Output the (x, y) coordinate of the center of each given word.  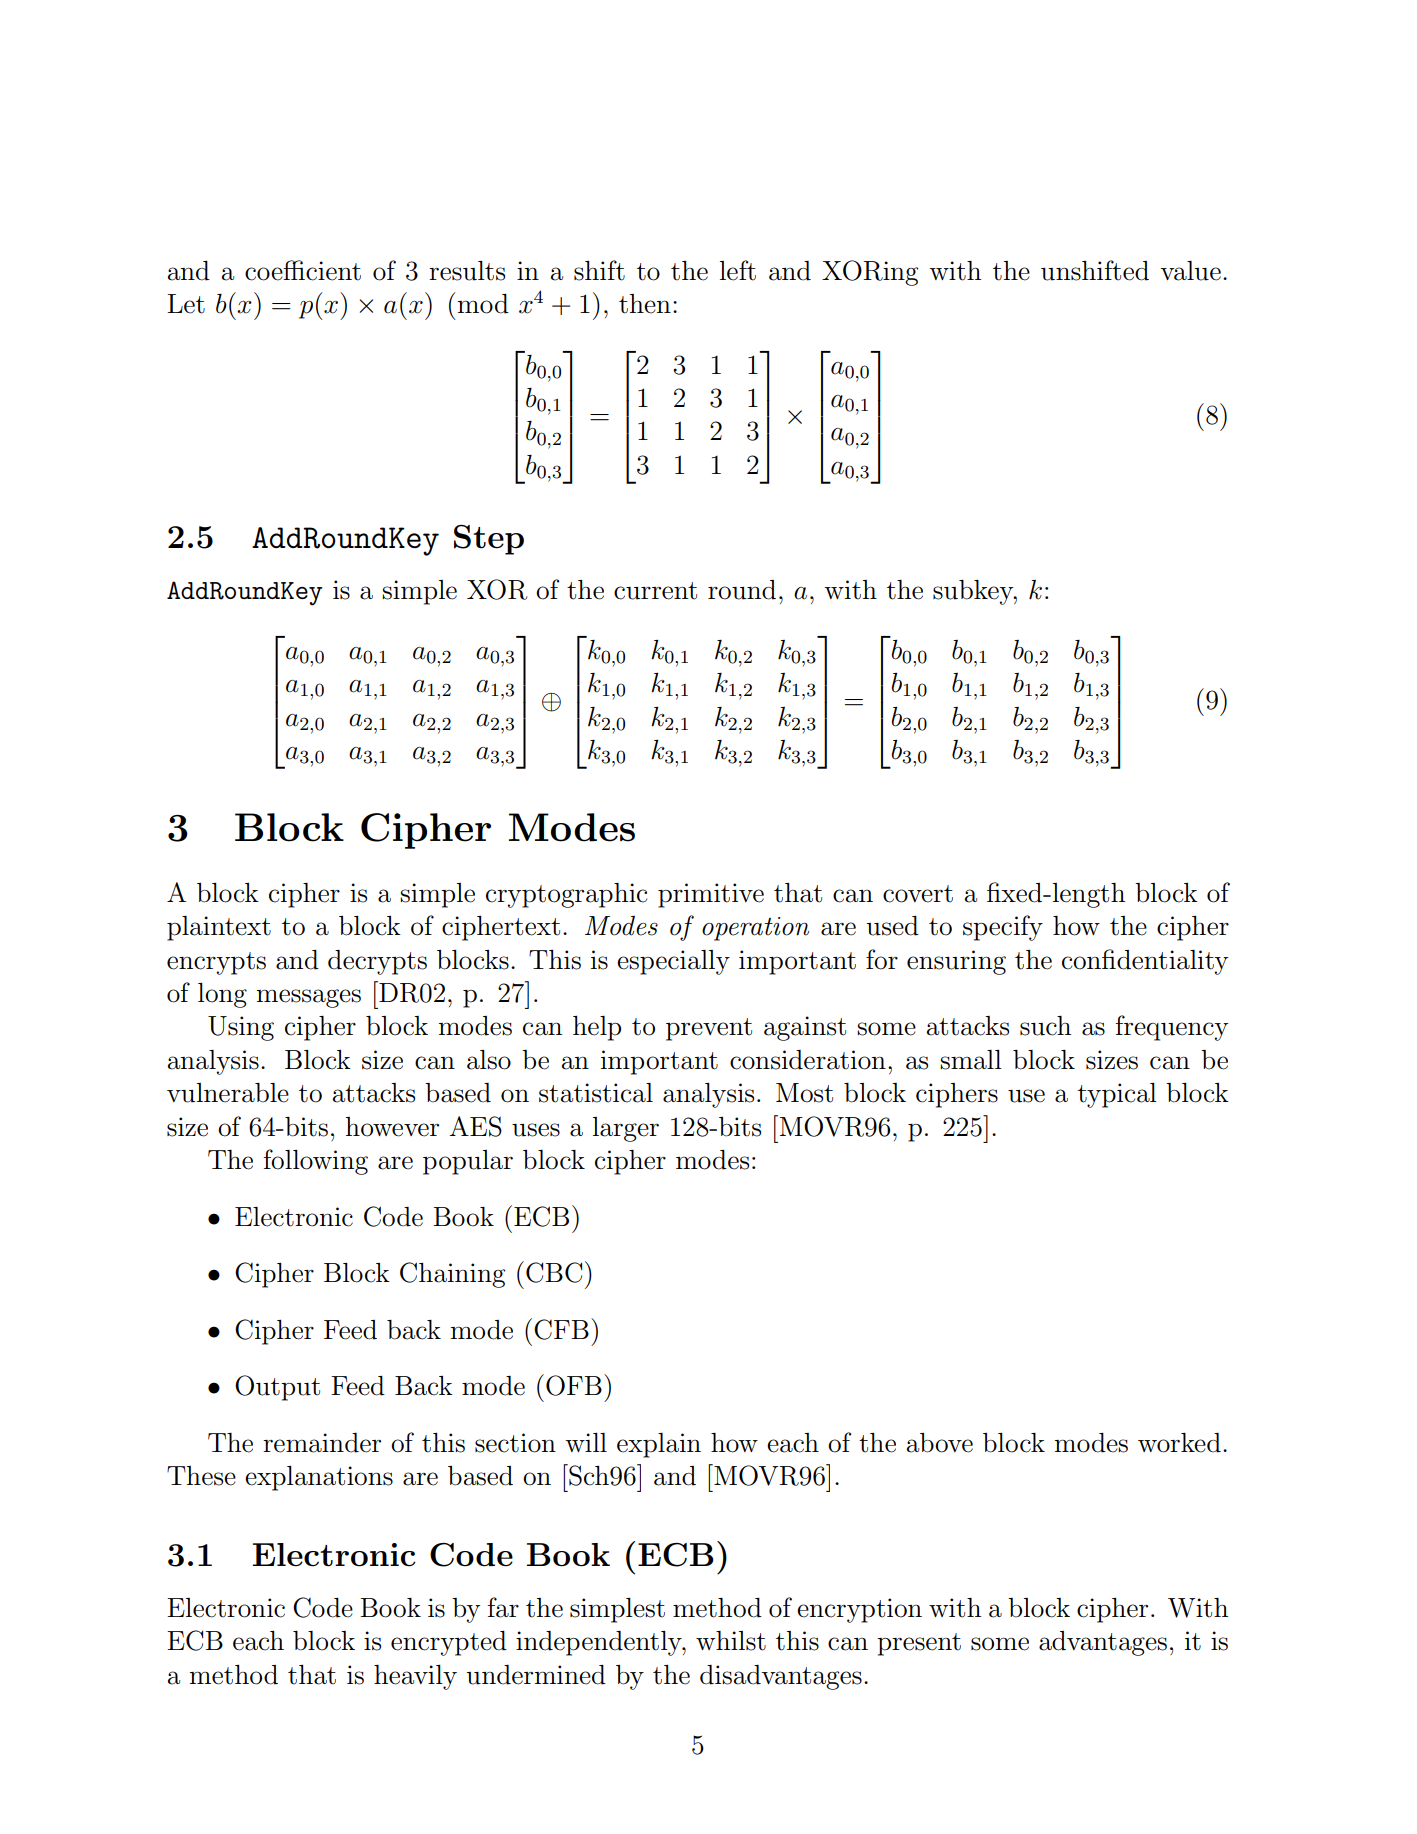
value (1190, 271)
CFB (561, 1329)
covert (918, 894)
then (645, 304)
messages (309, 998)
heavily (415, 1677)
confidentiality (1145, 962)
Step (489, 540)
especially (673, 962)
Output (277, 1388)
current (655, 591)
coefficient (303, 270)
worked (1179, 1443)
